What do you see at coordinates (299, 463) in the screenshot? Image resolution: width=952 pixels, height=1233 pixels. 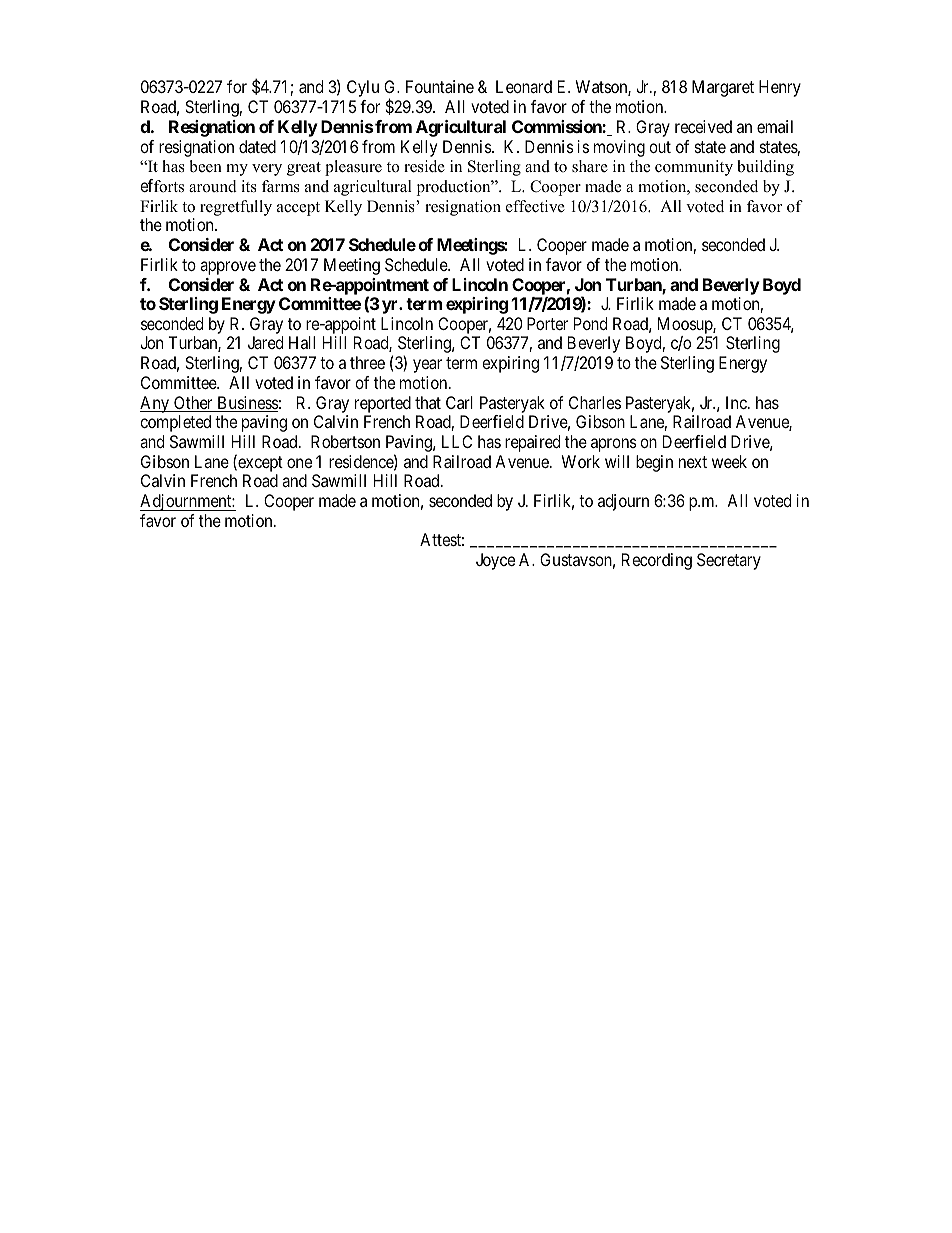 I see `one` at bounding box center [299, 463].
